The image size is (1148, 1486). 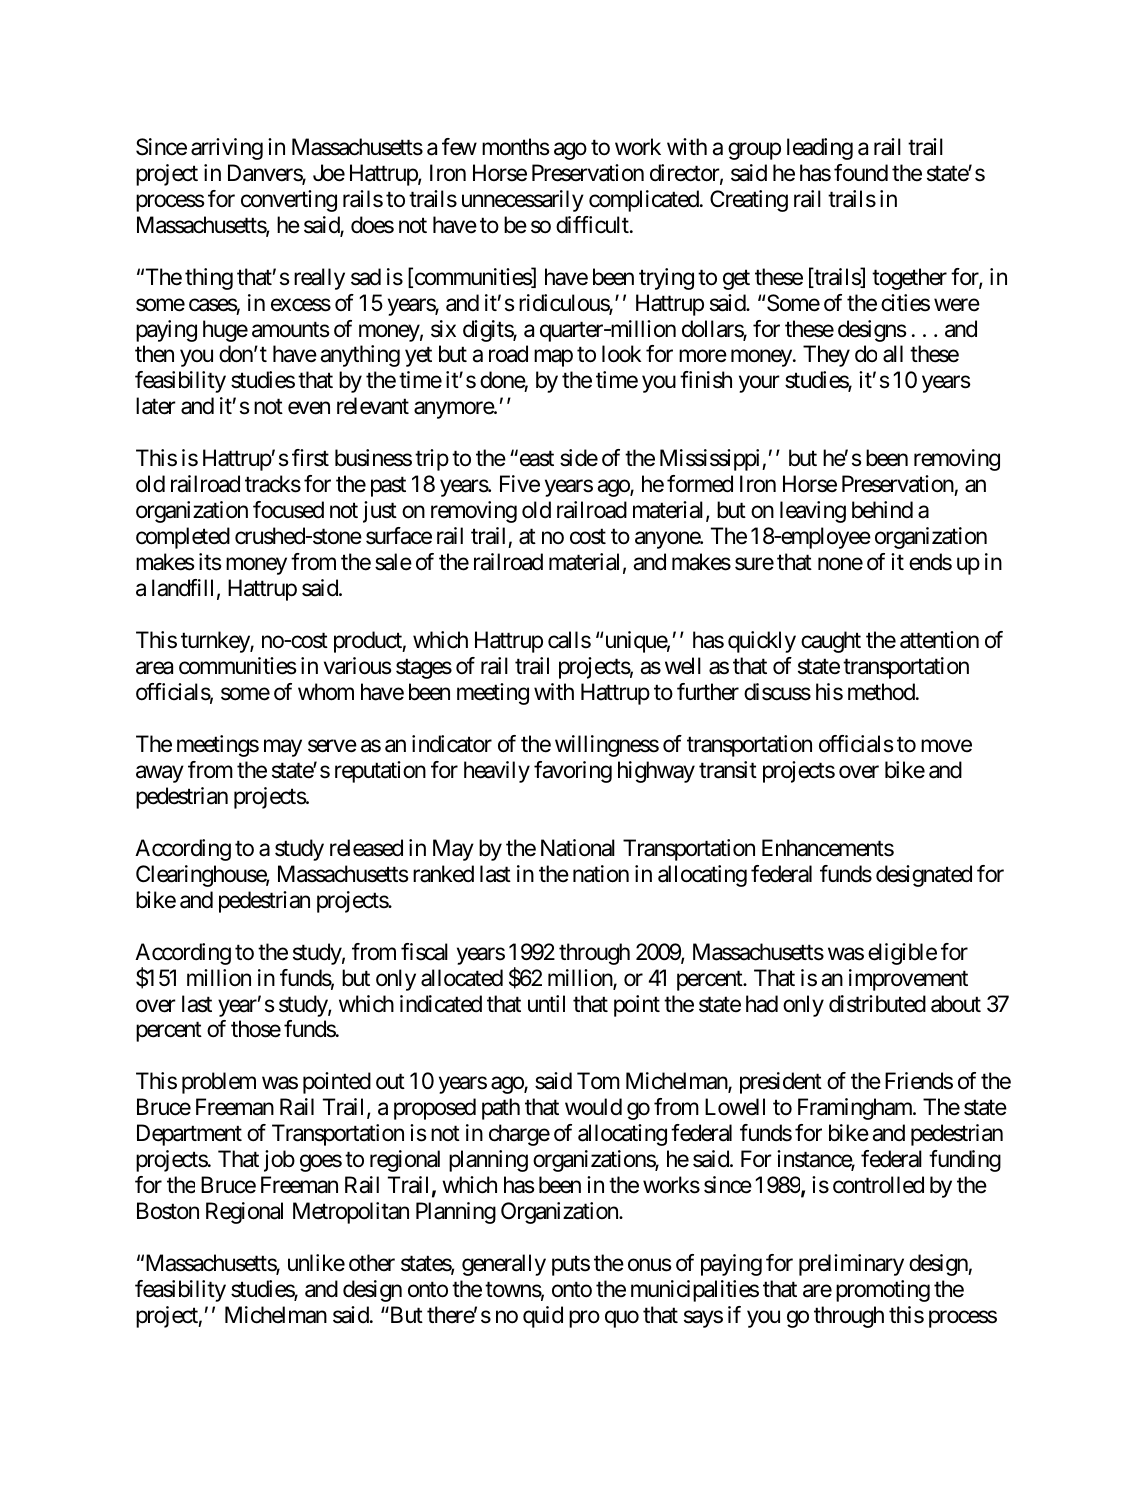 What do you see at coordinates (861, 173) in the image?
I see `found` at bounding box center [861, 173].
